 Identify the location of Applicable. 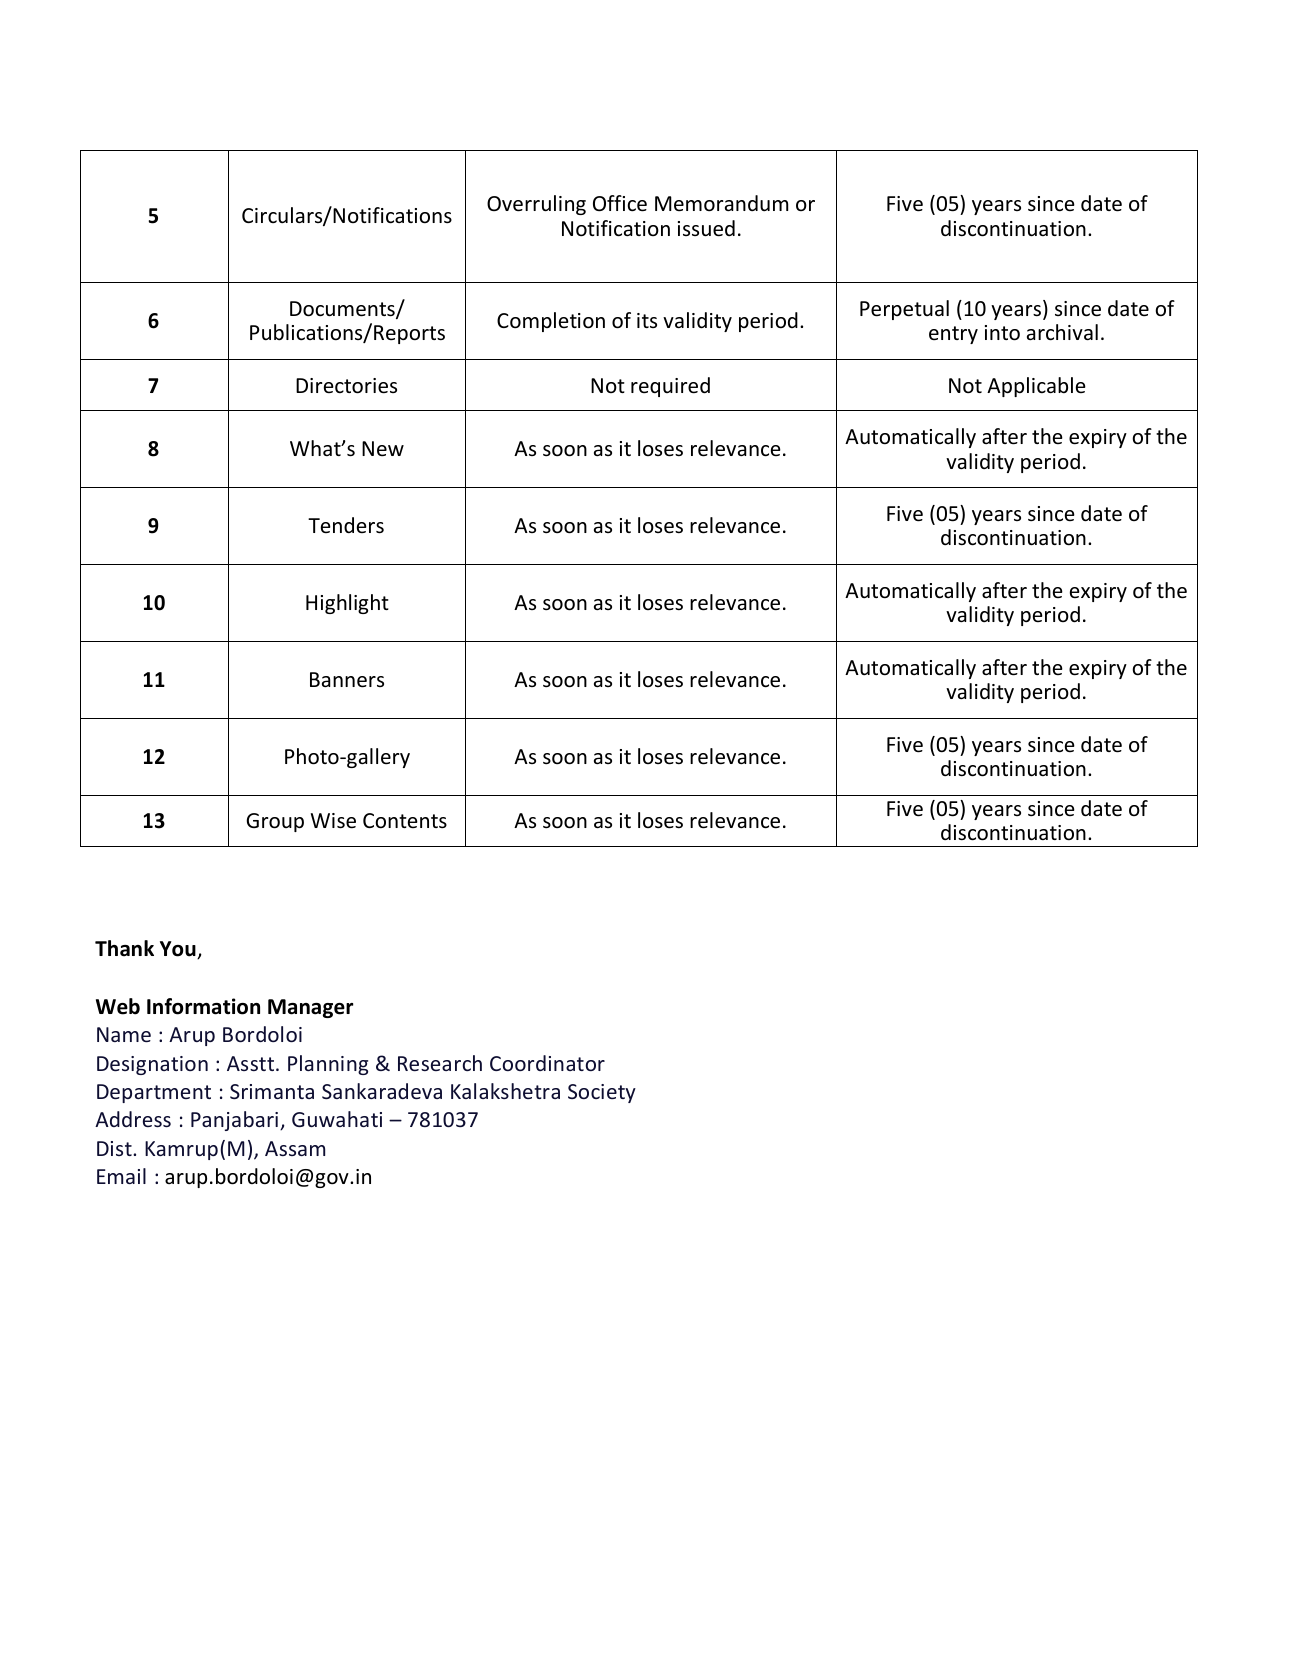
(1036, 387).
